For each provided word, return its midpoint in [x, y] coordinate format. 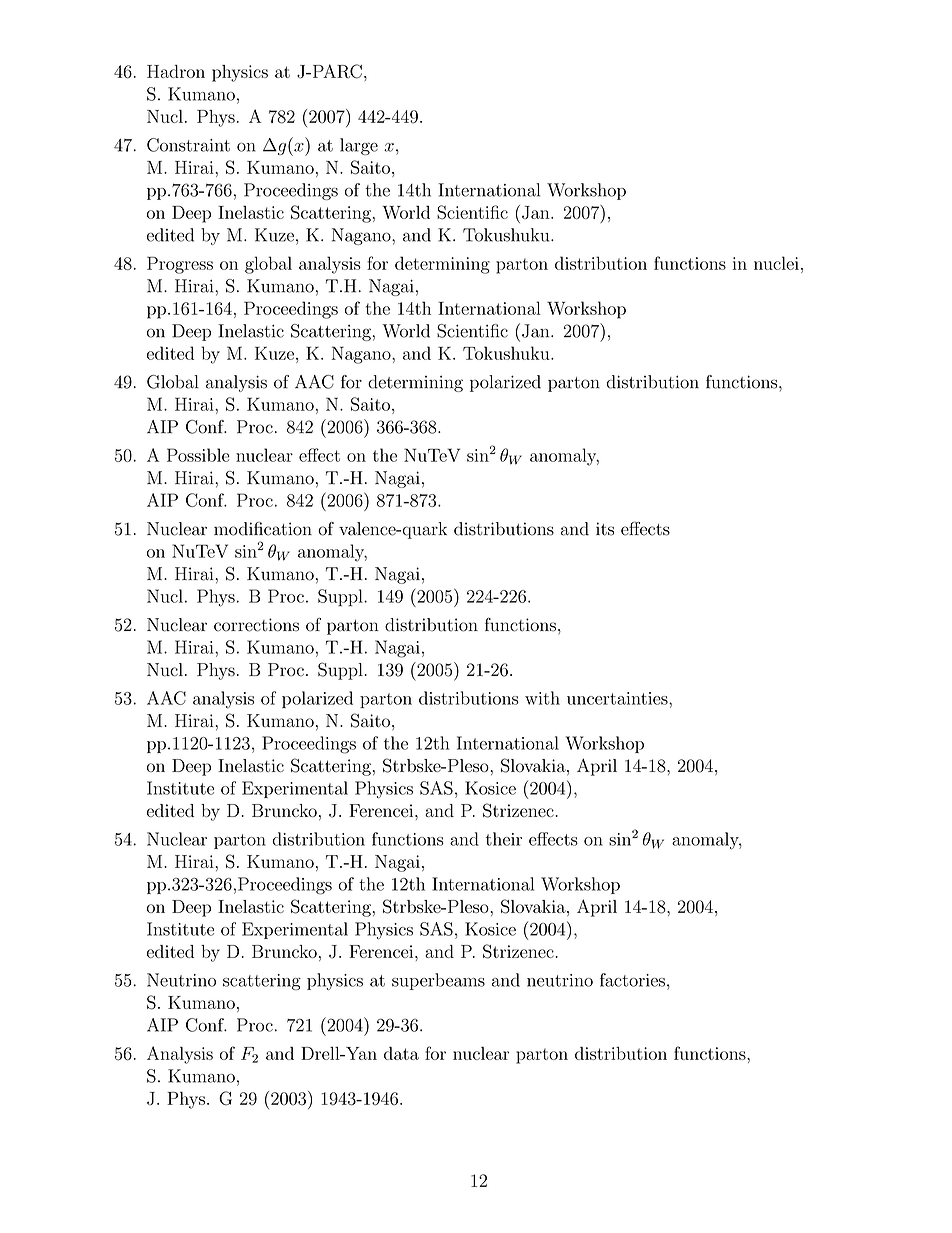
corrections [256, 625]
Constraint [188, 145]
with [542, 698]
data [401, 1053]
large [359, 146]
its [605, 529]
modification [263, 529]
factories [632, 980]
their [504, 839]
